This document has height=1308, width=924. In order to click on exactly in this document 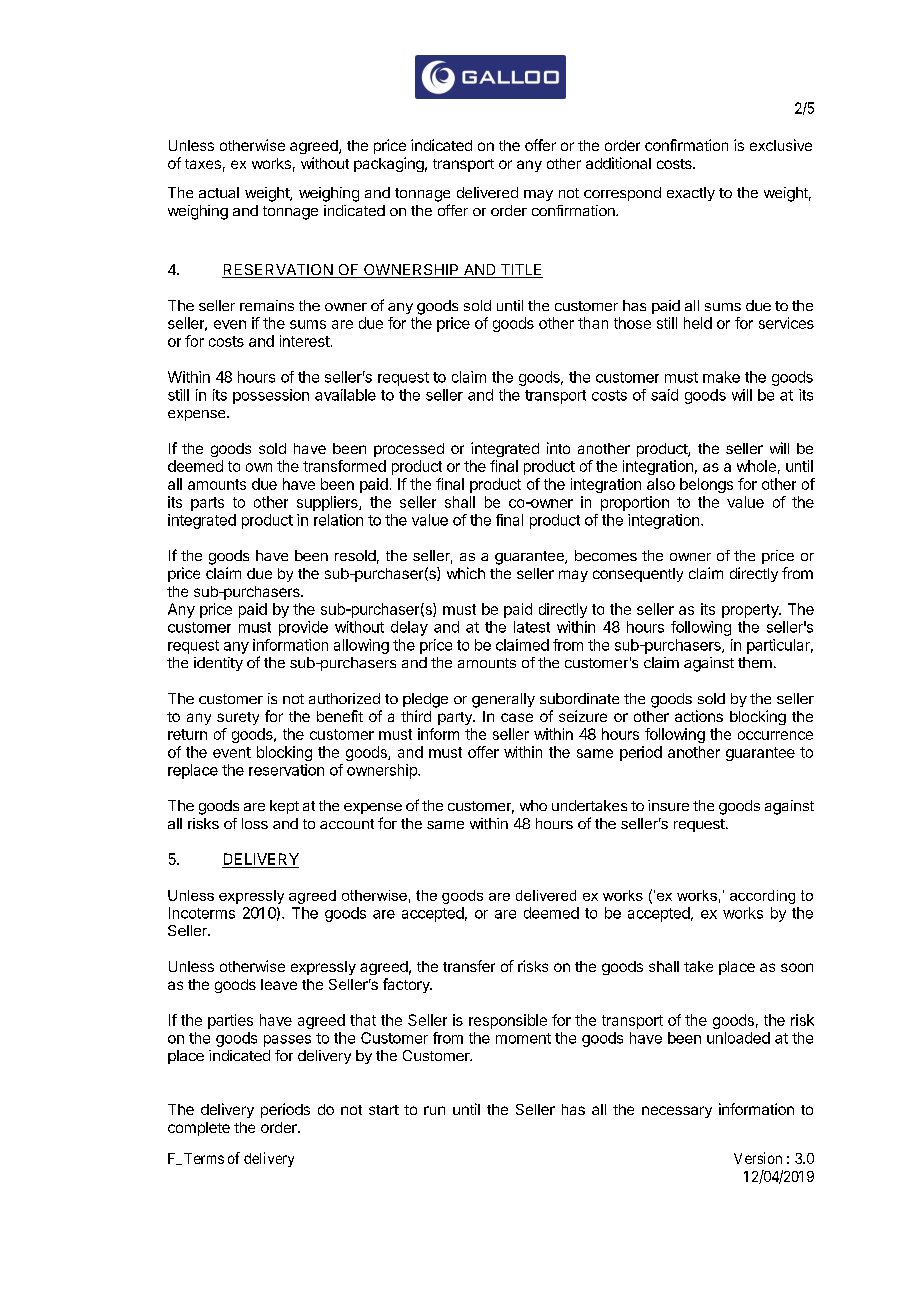, I will do `click(691, 194)`.
